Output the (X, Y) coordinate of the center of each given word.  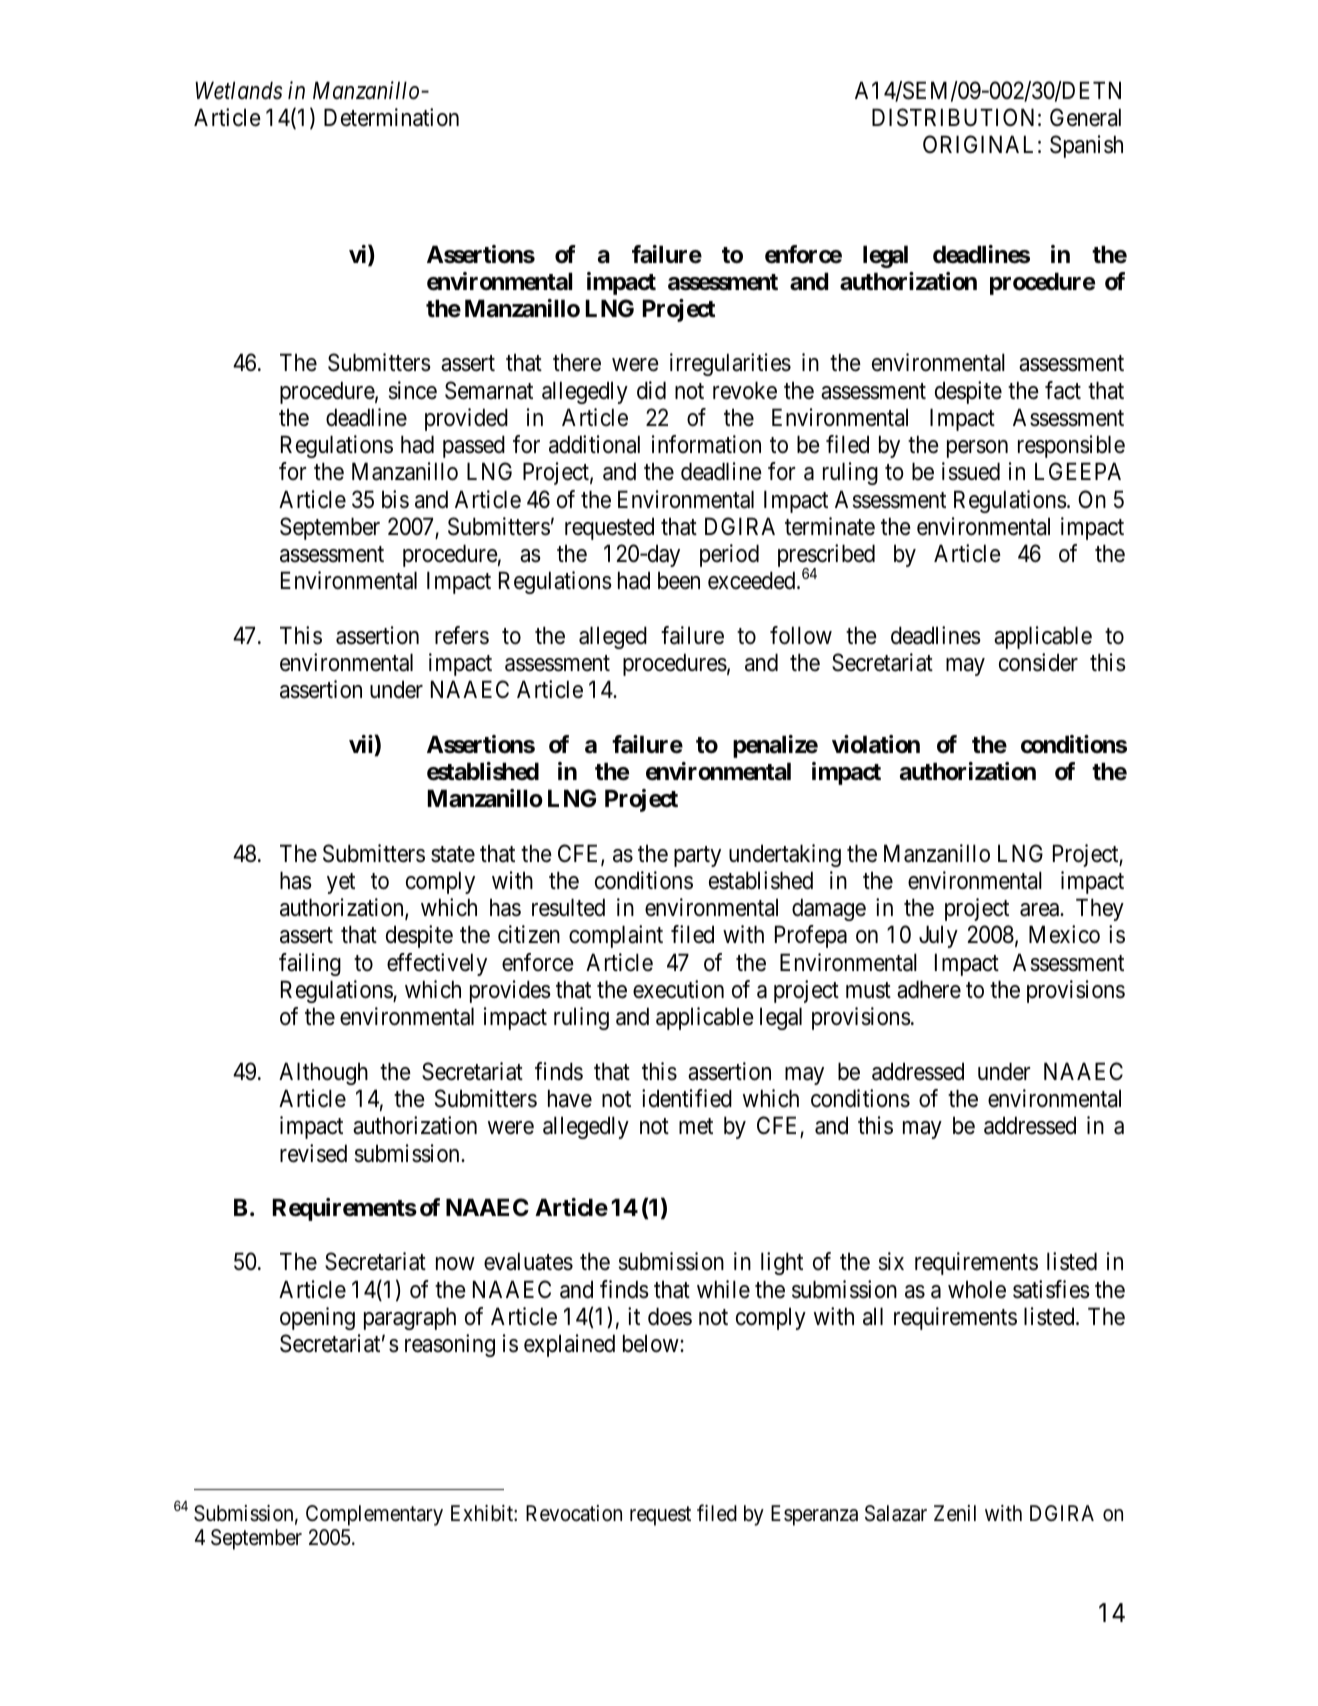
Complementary (374, 1515)
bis (395, 499)
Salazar (896, 1513)
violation (876, 744)
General (1085, 117)
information (706, 444)
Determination (391, 117)
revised (313, 1153)
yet (341, 883)
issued (971, 471)
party (697, 856)
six (891, 1261)
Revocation (574, 1513)
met (696, 1127)
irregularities (730, 364)
